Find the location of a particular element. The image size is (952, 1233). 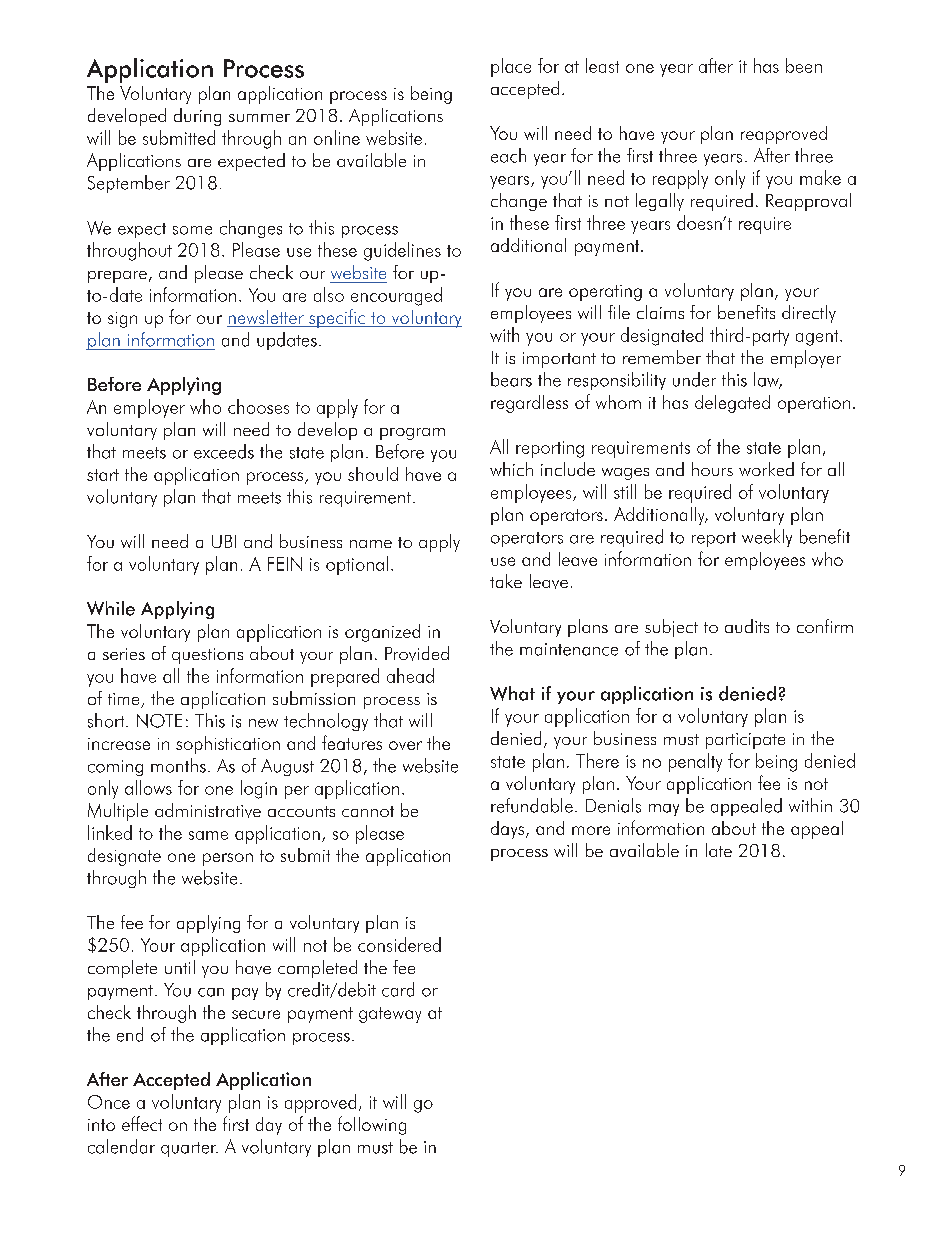

during is located at coordinates (197, 117).
